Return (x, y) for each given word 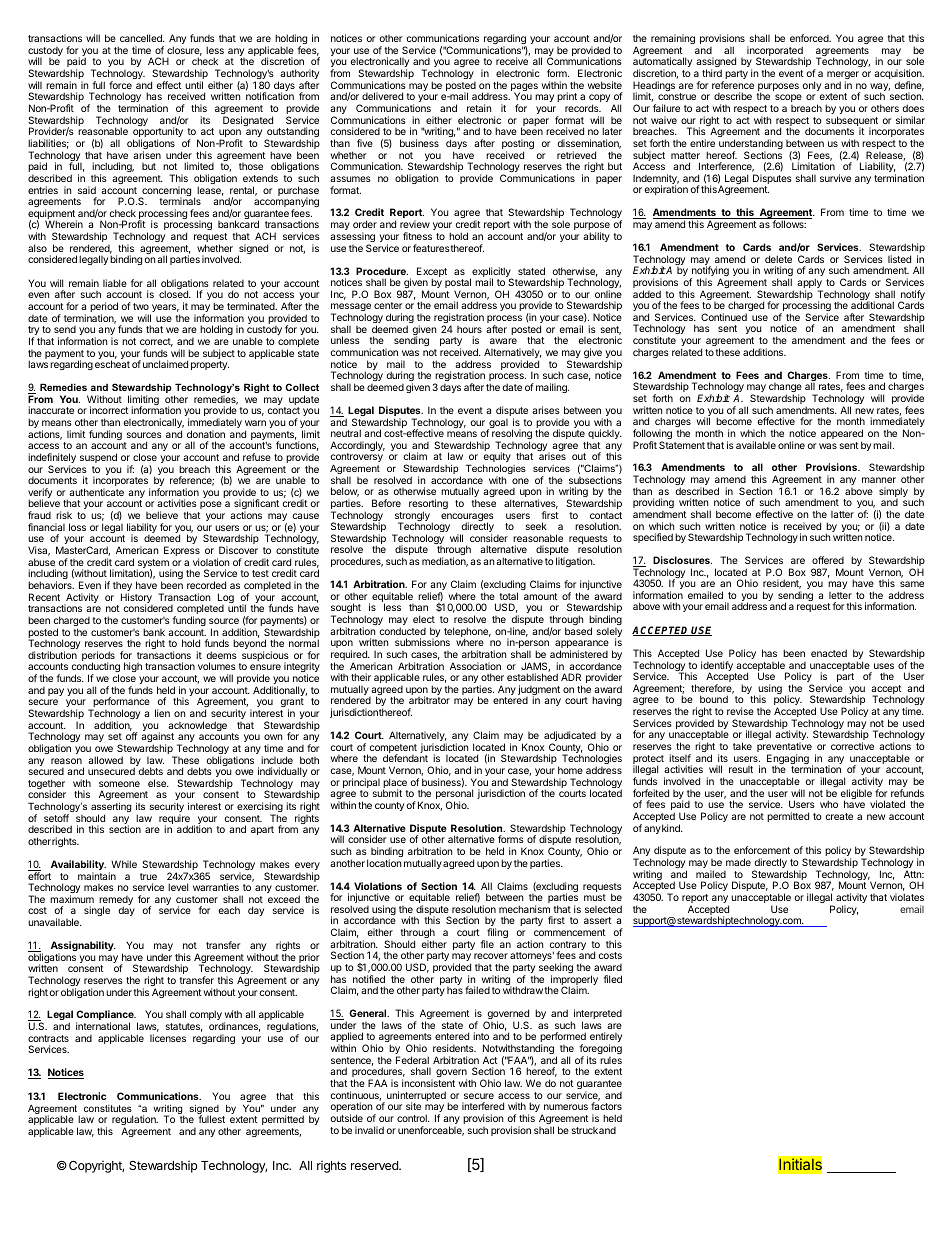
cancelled (142, 38)
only (812, 86)
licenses (168, 1038)
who (829, 804)
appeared (842, 435)
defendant (405, 758)
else (158, 783)
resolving (512, 435)
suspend (98, 458)
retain (479, 108)
